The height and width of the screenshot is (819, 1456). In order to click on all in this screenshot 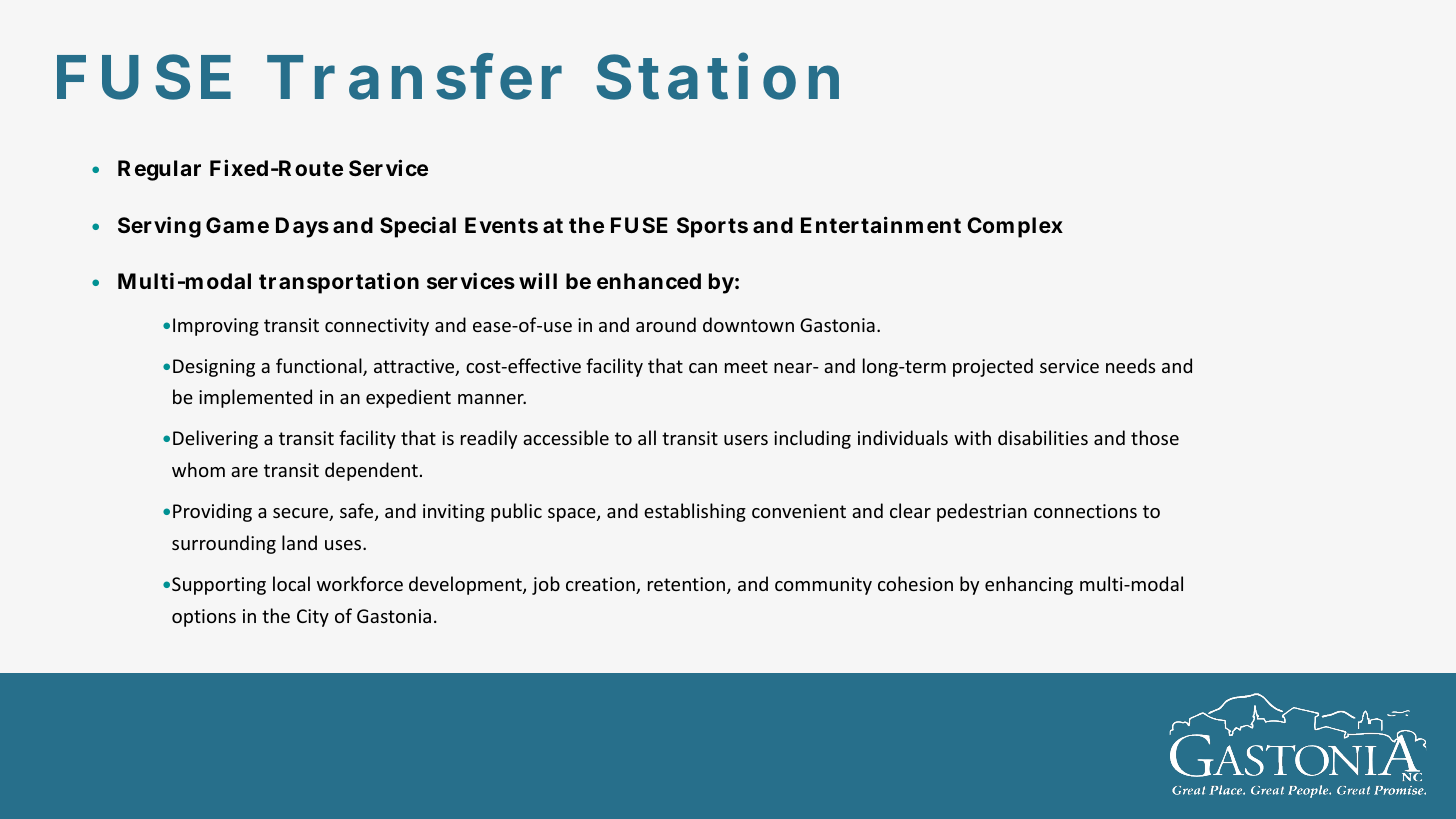, I will do `click(647, 437)`.
